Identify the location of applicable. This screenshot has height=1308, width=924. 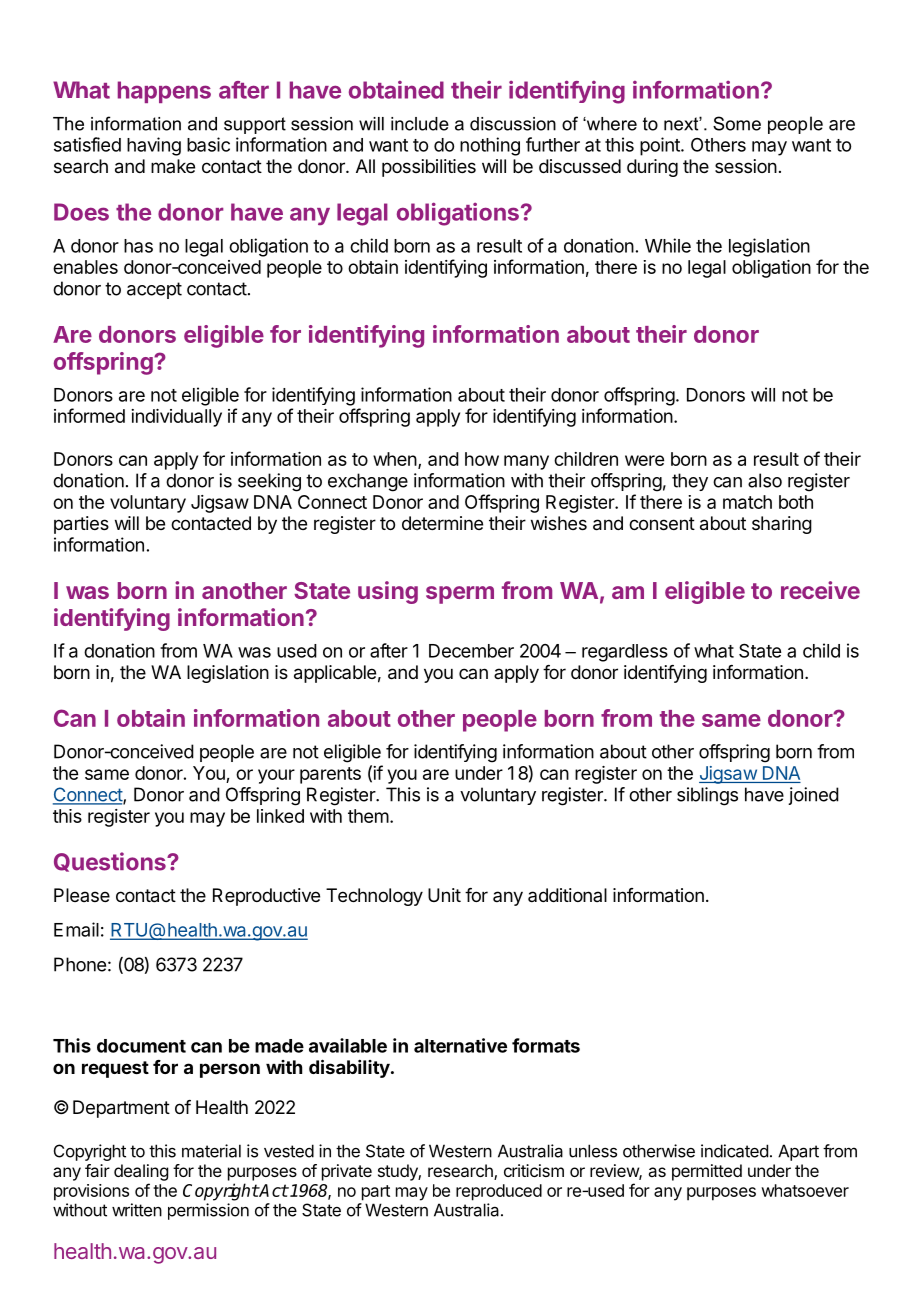
(335, 674).
